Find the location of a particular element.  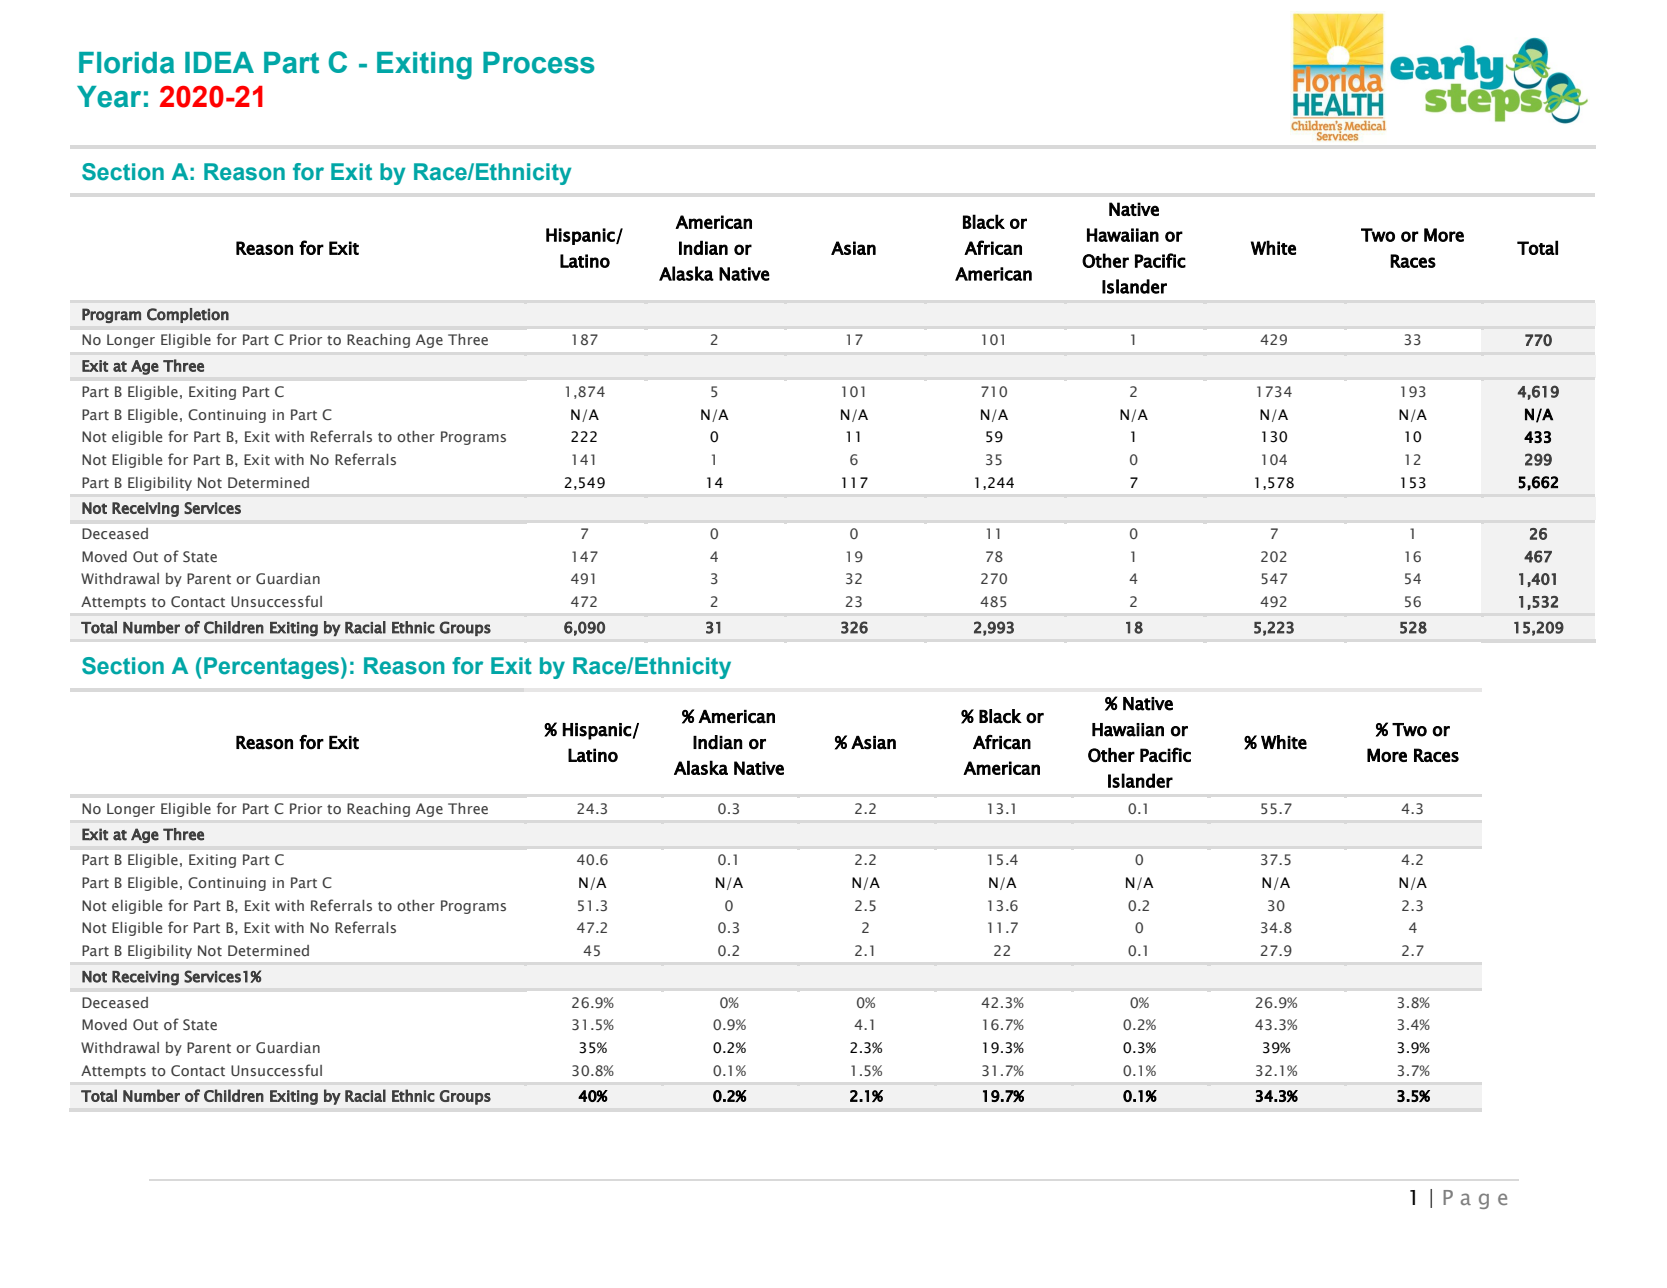

Page is located at coordinates (1475, 1199).
